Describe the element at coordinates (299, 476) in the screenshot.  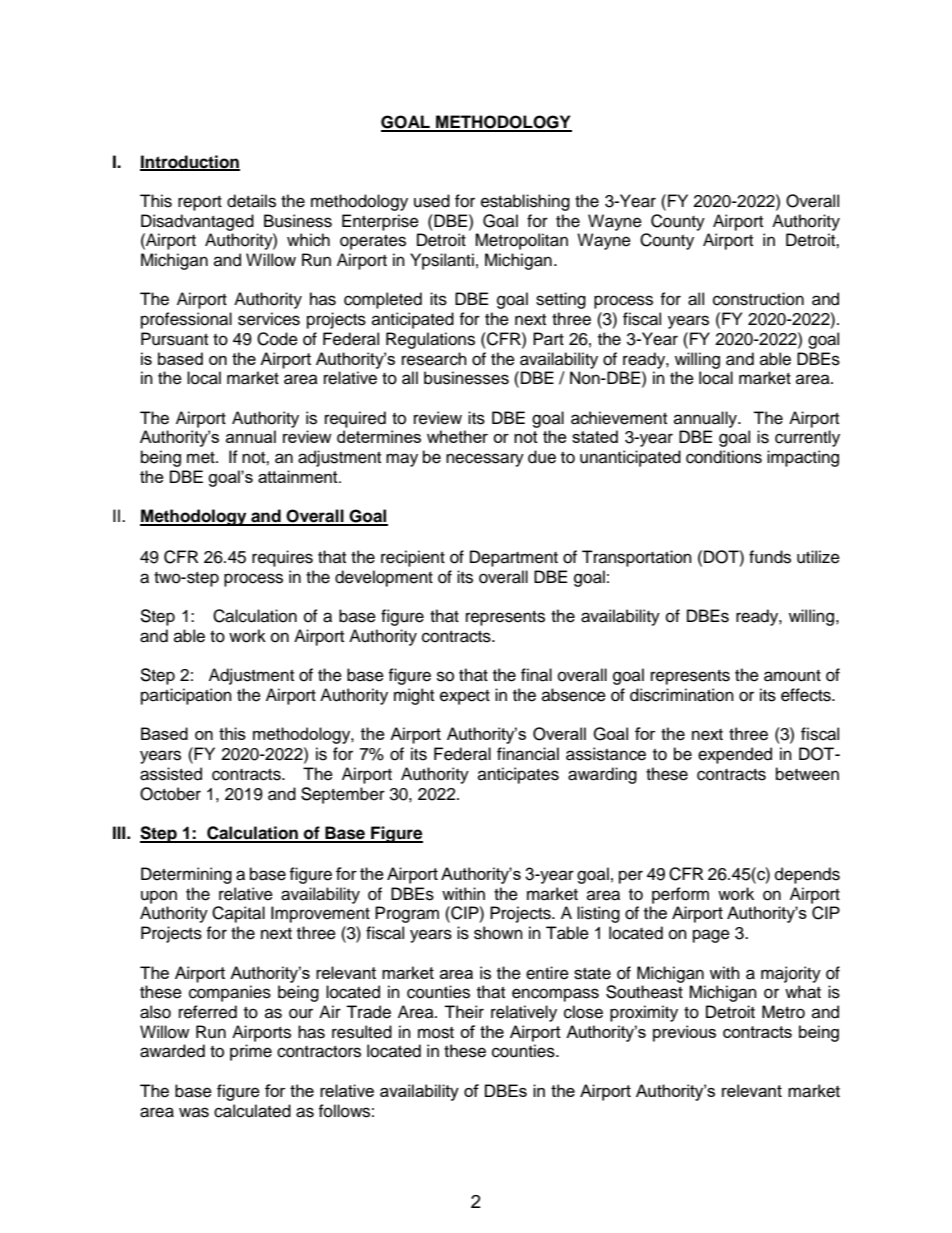
I see `attainment` at that location.
